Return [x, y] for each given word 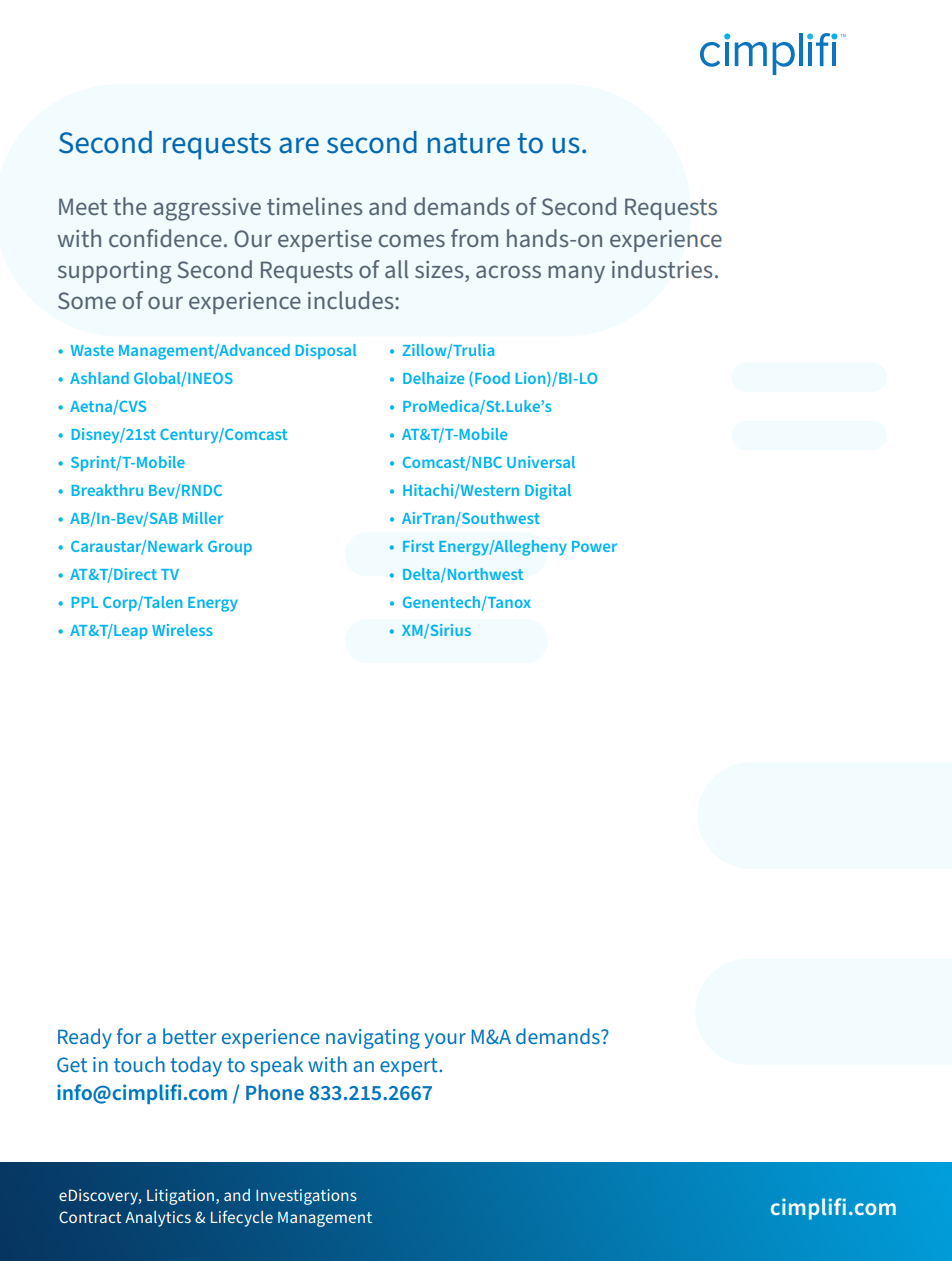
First [418, 546]
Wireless [182, 630]
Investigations [306, 1197]
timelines [315, 206]
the [130, 206]
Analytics [158, 1219]
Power [594, 546]
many [576, 274]
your [445, 1041]
